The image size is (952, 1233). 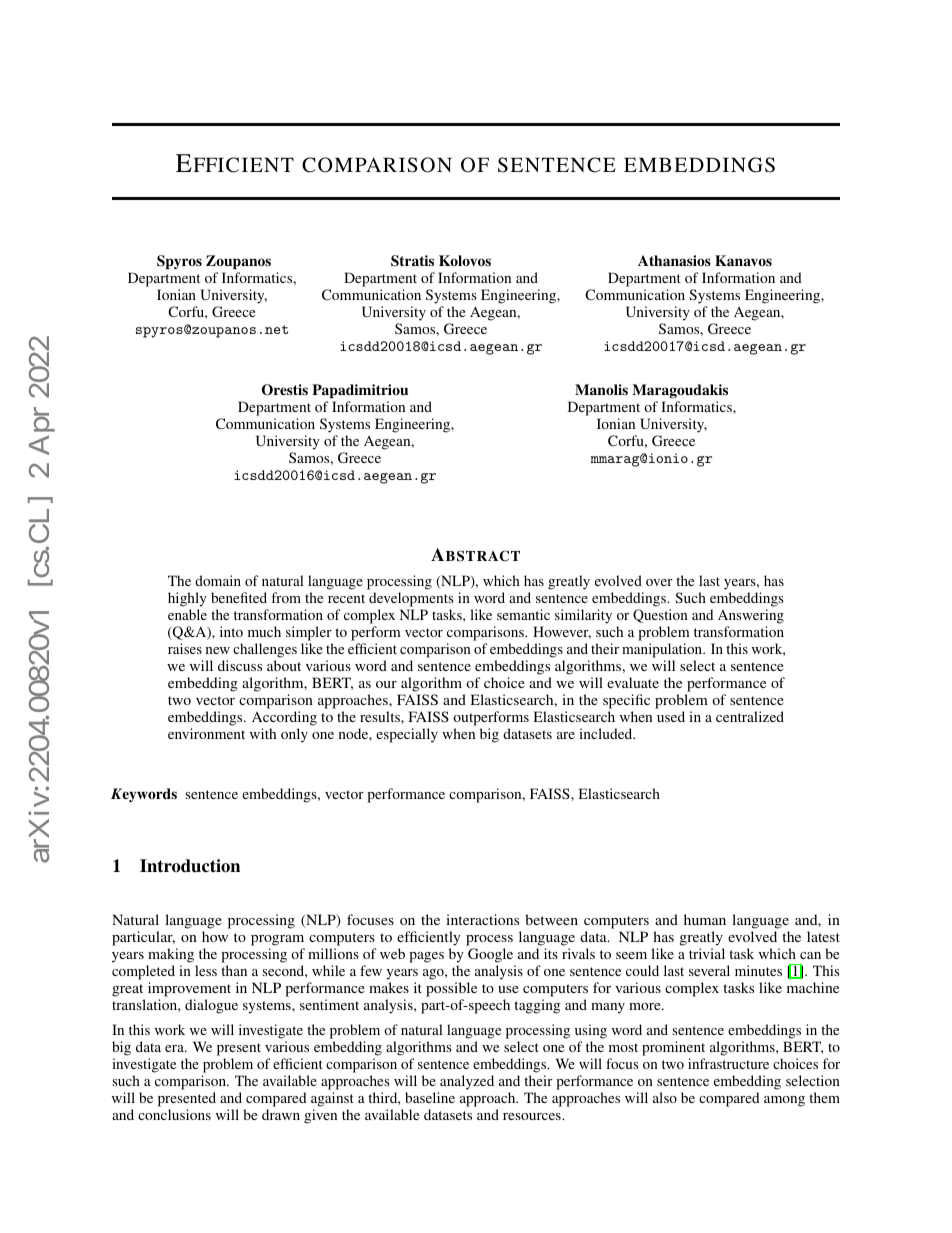 What do you see at coordinates (240, 665) in the screenshot?
I see `discuss` at bounding box center [240, 665].
